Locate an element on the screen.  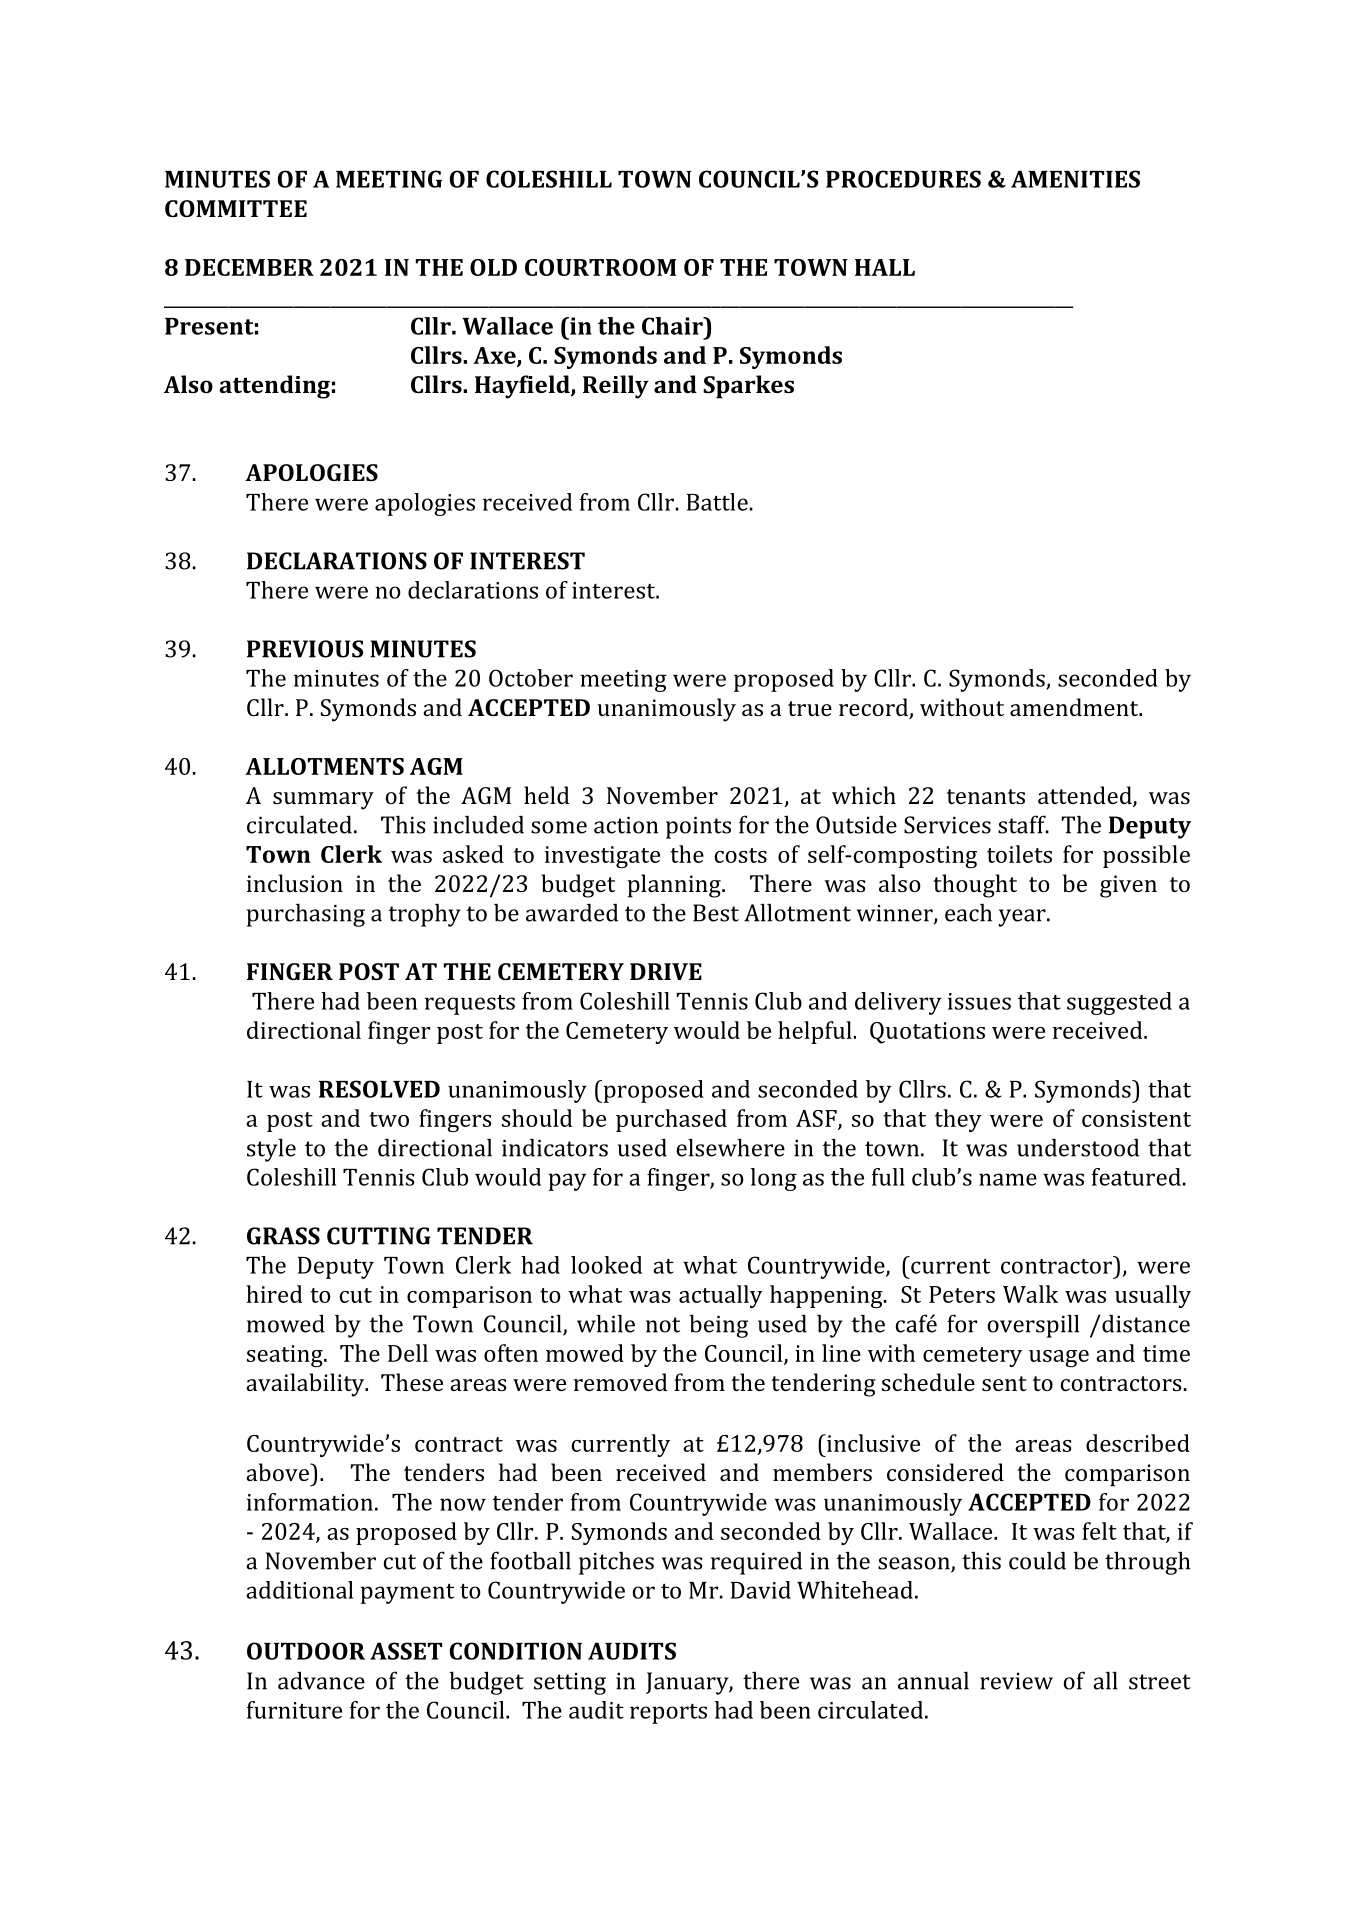
COURTROOM is located at coordinates (600, 267).
